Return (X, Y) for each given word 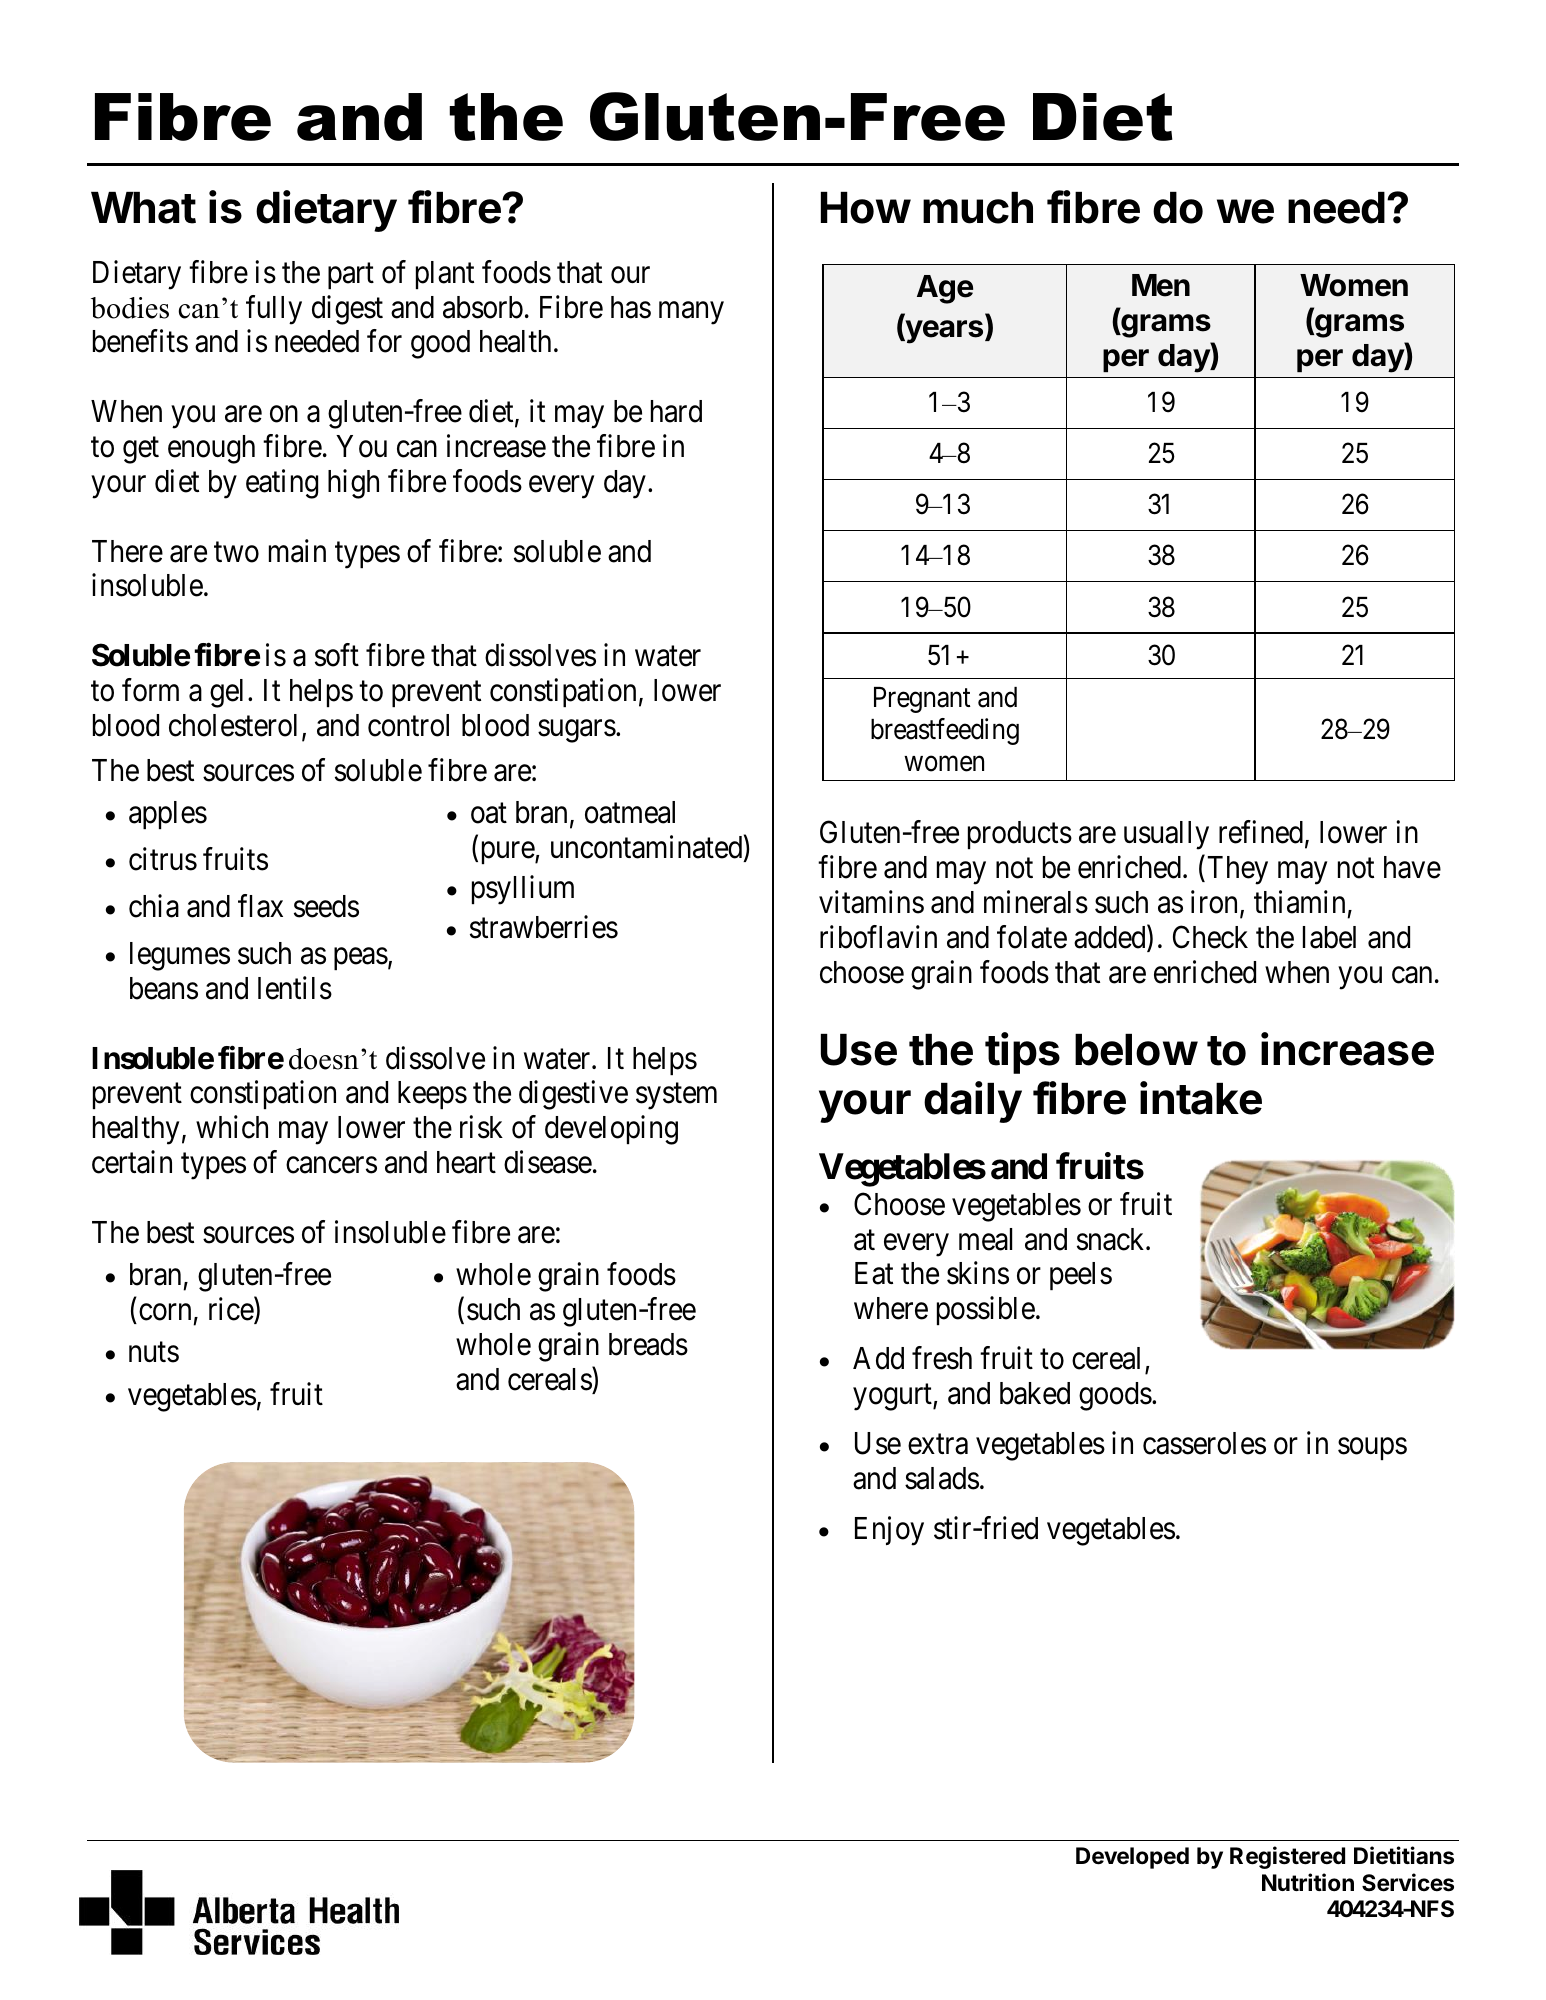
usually (1166, 835)
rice (232, 1310)
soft (337, 655)
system (676, 1097)
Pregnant (922, 700)
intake (1201, 1098)
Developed (1132, 1858)
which (232, 1127)
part (351, 276)
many (691, 313)
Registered (1287, 1857)
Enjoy (889, 1531)
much (978, 208)
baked (1035, 1393)
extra (938, 1445)
